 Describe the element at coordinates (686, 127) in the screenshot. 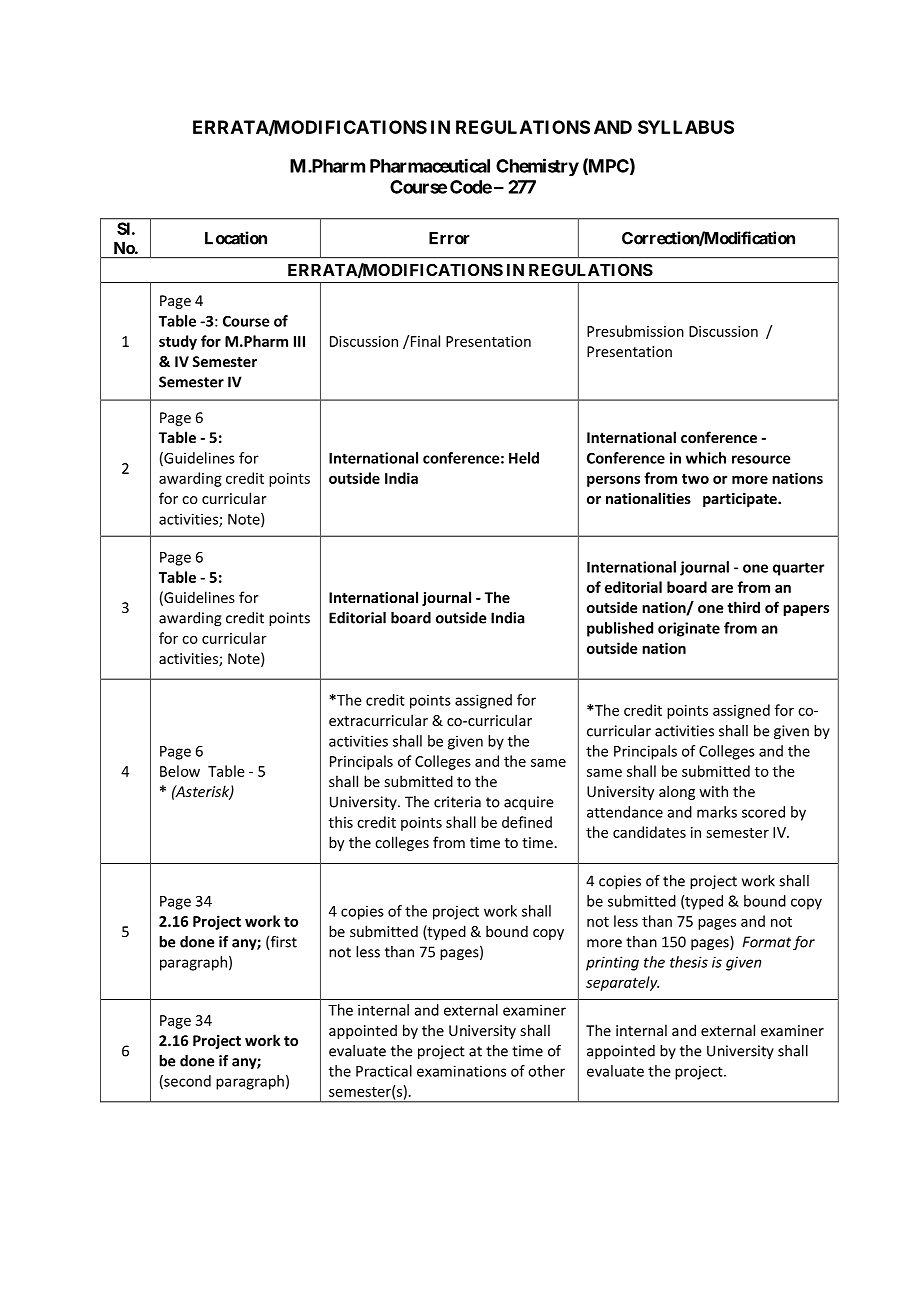

I see `SYLLABUS` at that location.
